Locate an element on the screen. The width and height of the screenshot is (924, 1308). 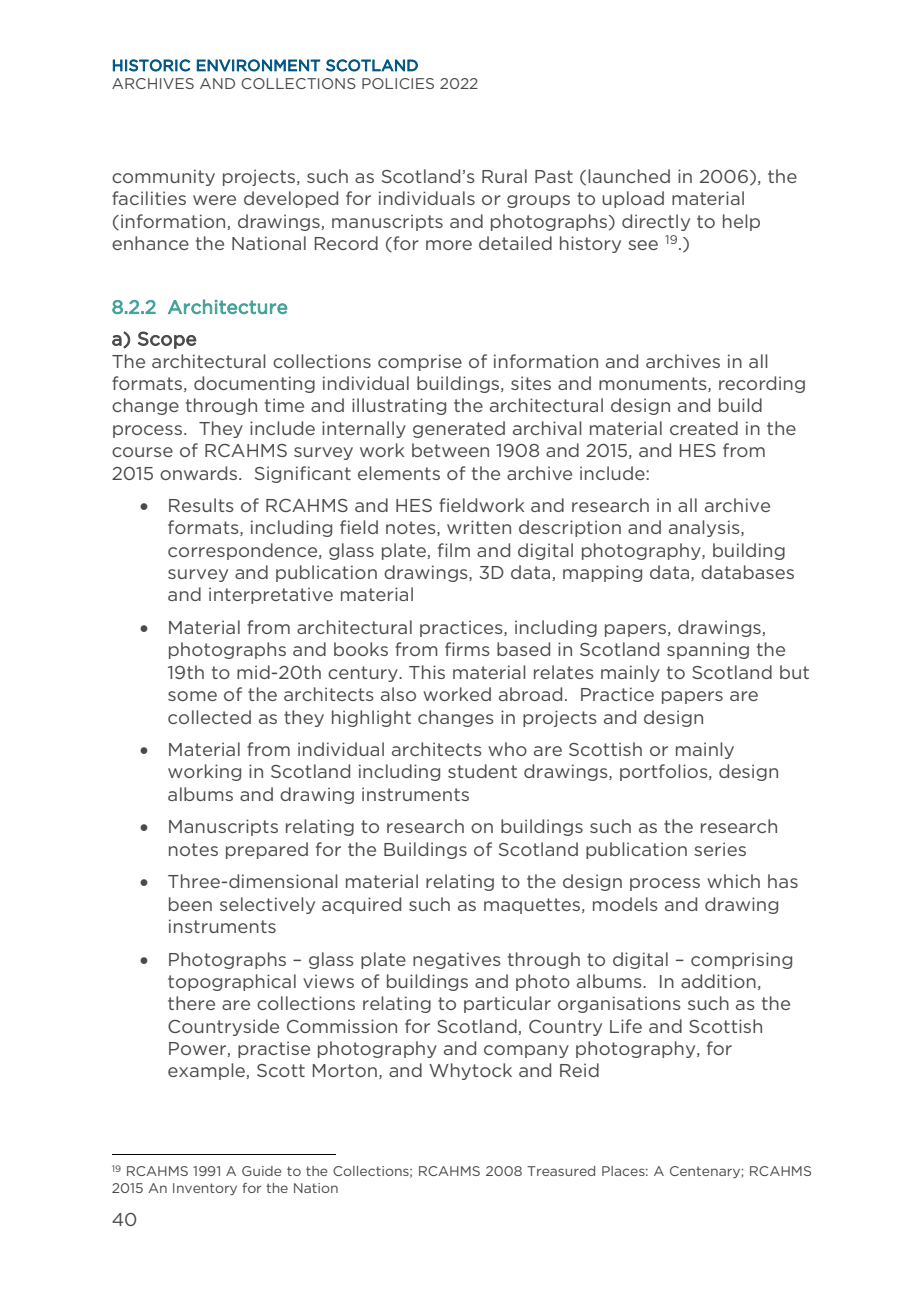
spanning is located at coordinates (708, 650).
